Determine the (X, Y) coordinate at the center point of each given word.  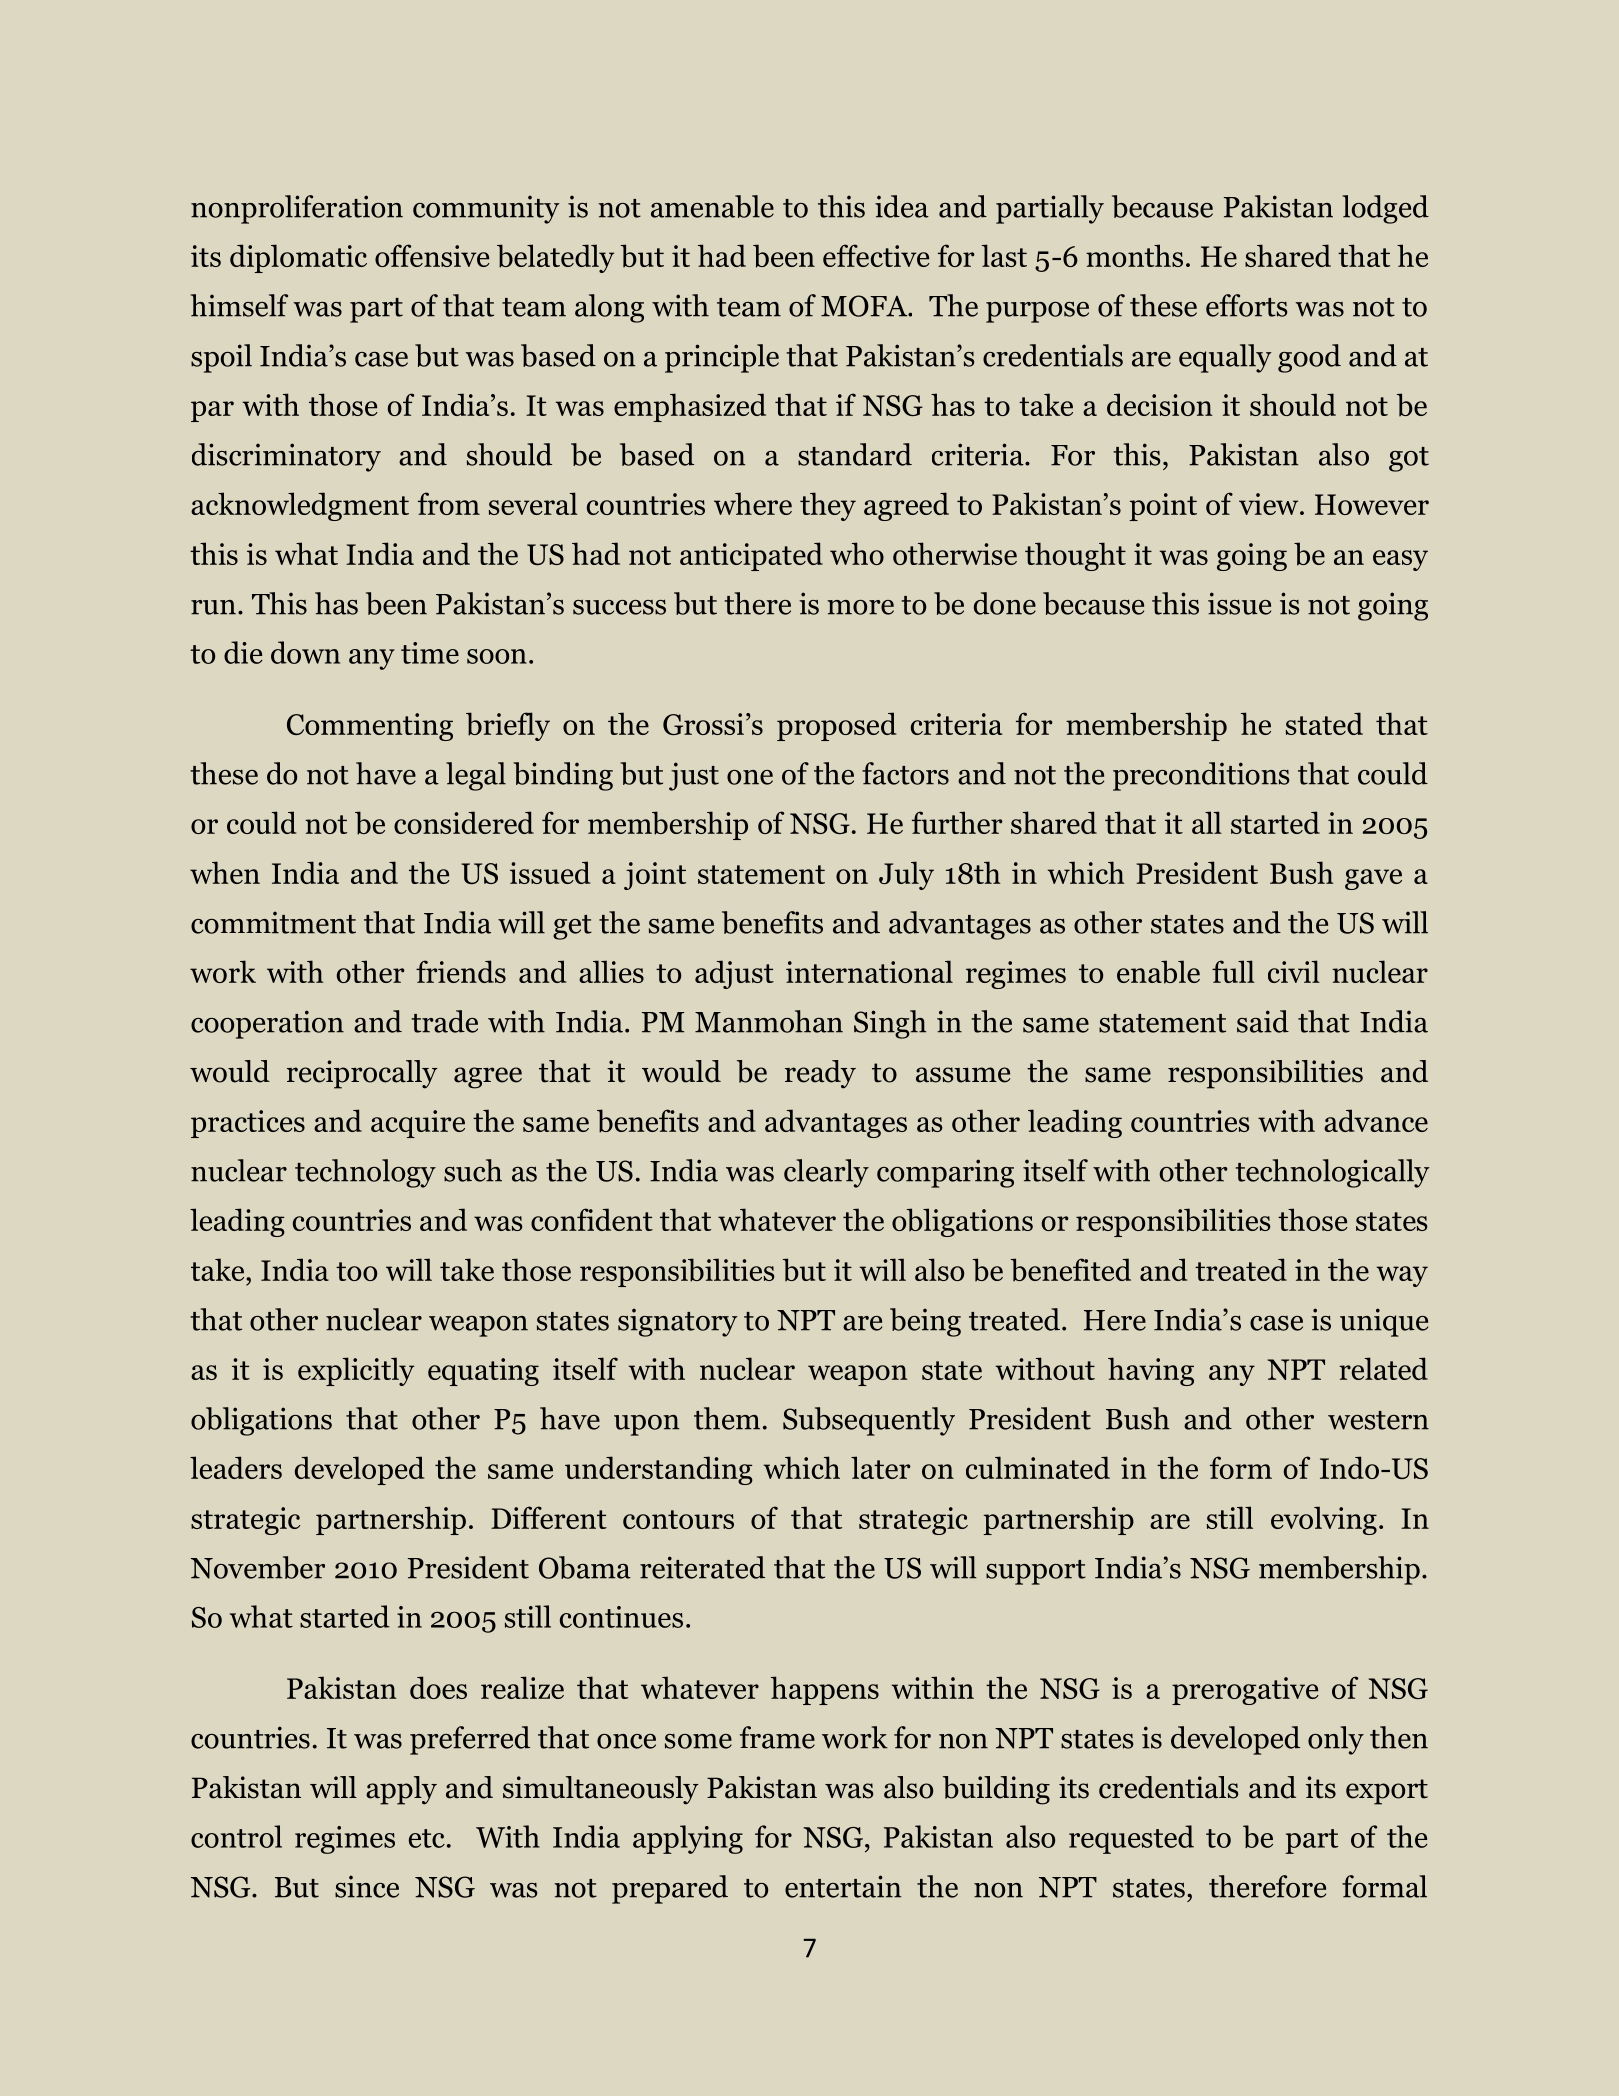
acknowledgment (300, 506)
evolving (1324, 1520)
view (1270, 504)
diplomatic (298, 258)
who (857, 553)
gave (1373, 879)
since (367, 1886)
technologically (1332, 1173)
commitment (273, 922)
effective (876, 255)
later (881, 1467)
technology (365, 1173)
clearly (826, 1173)
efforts (1247, 305)
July (906, 875)
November (258, 1567)
